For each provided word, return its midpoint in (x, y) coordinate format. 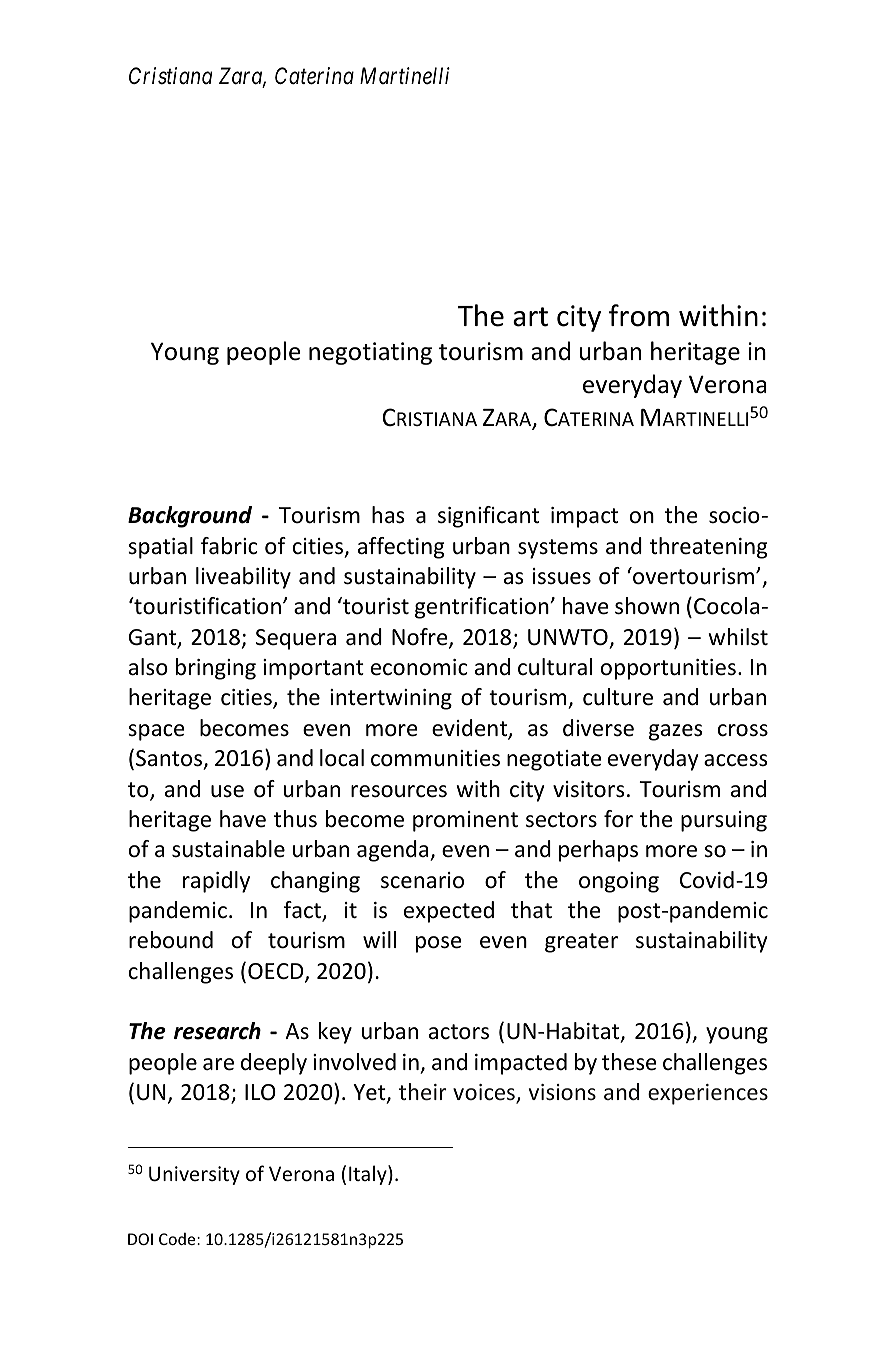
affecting (401, 548)
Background (190, 517)
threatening (708, 548)
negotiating (370, 353)
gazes (675, 732)
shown (647, 606)
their (423, 1092)
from (639, 315)
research (217, 1031)
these (629, 1062)
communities (435, 758)
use (227, 791)
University (194, 1175)
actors (459, 1032)
